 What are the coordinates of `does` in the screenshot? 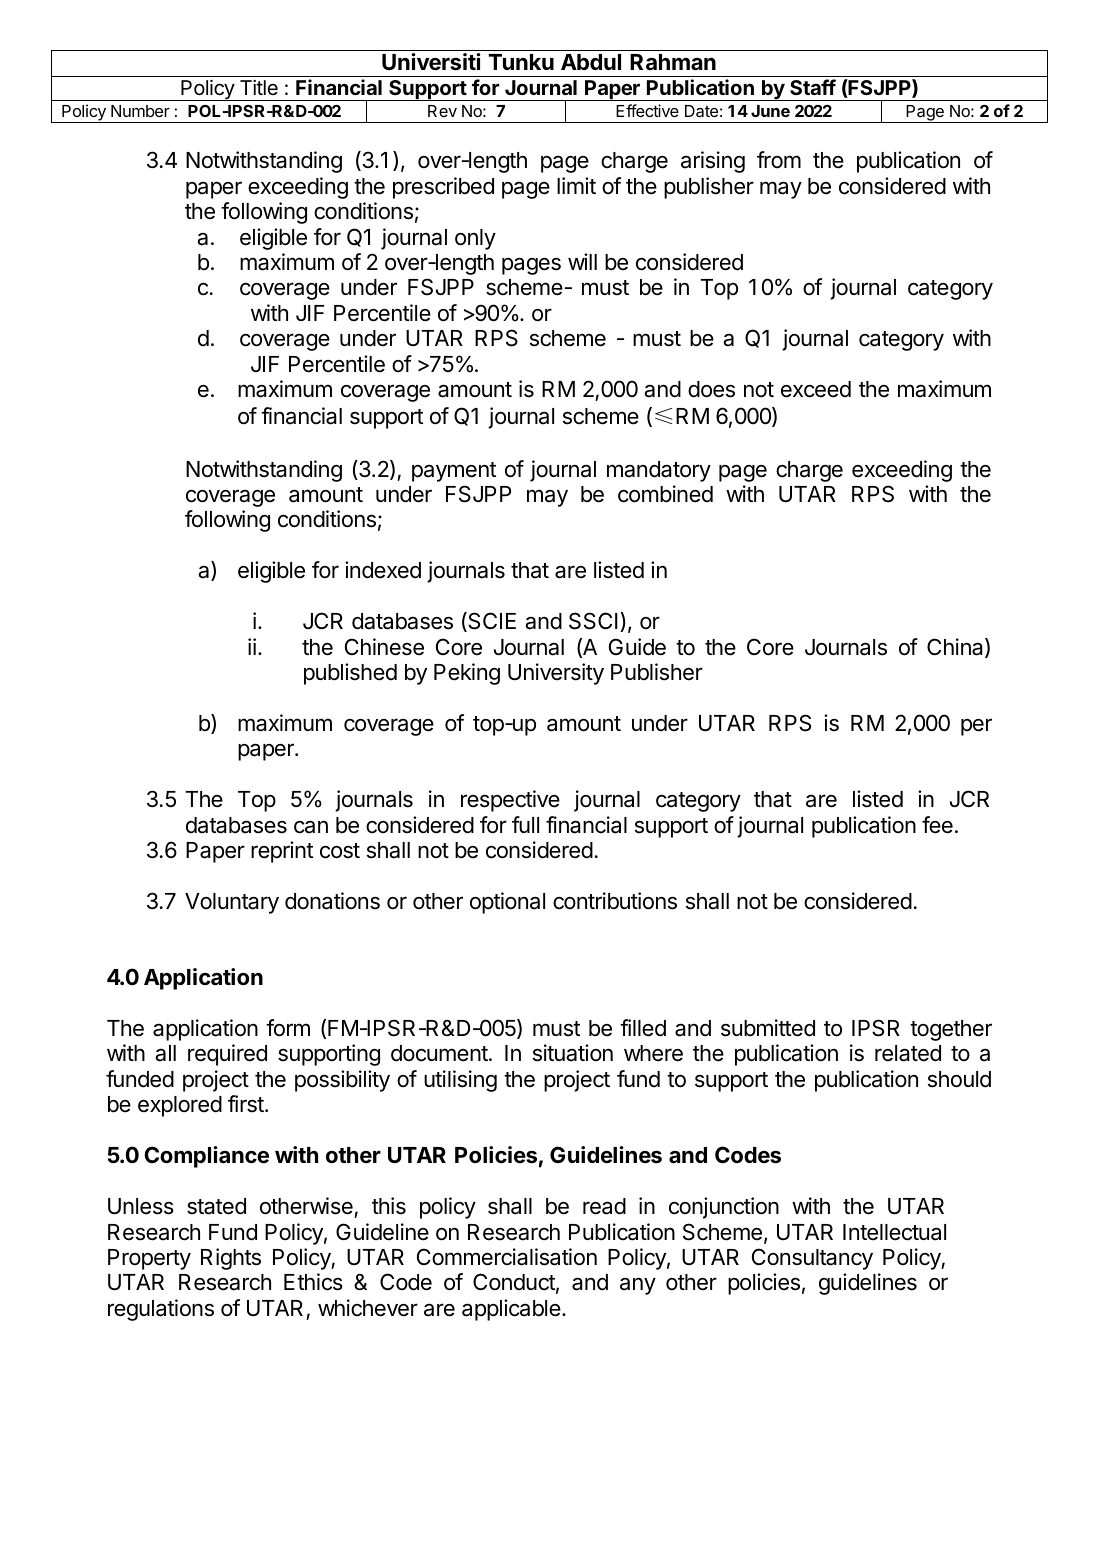 It's located at (711, 389).
